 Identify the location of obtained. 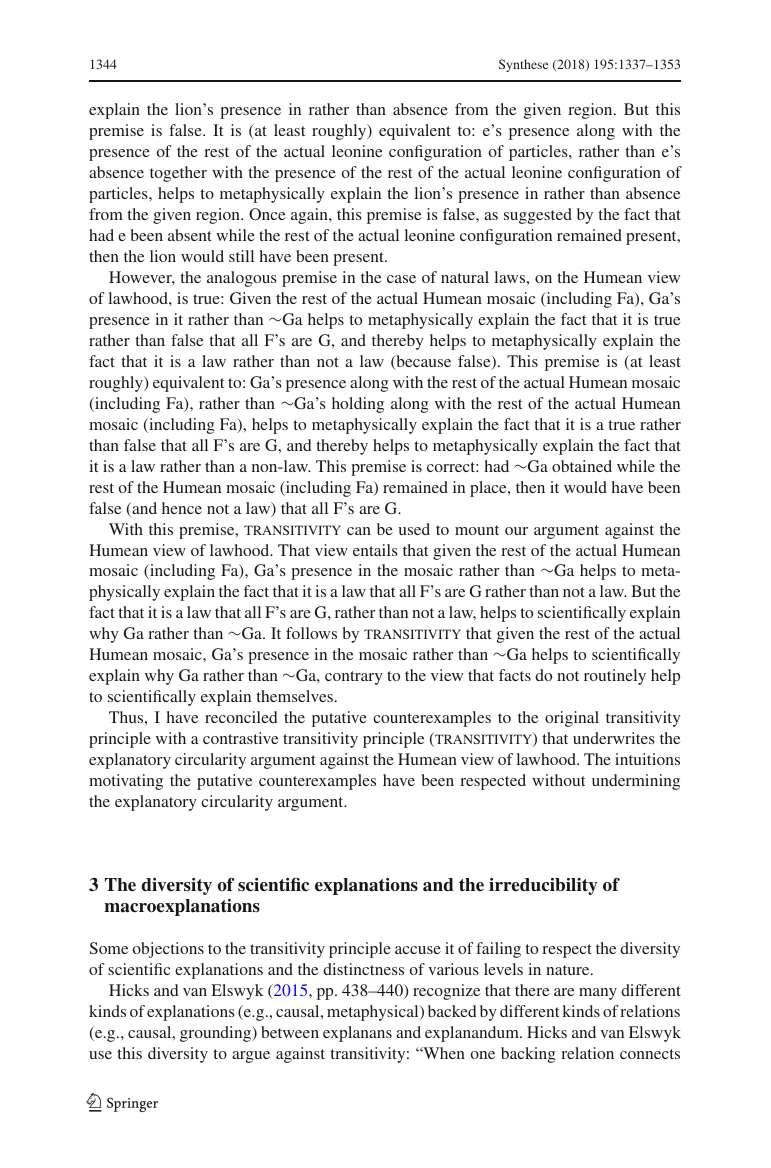
(582, 466).
